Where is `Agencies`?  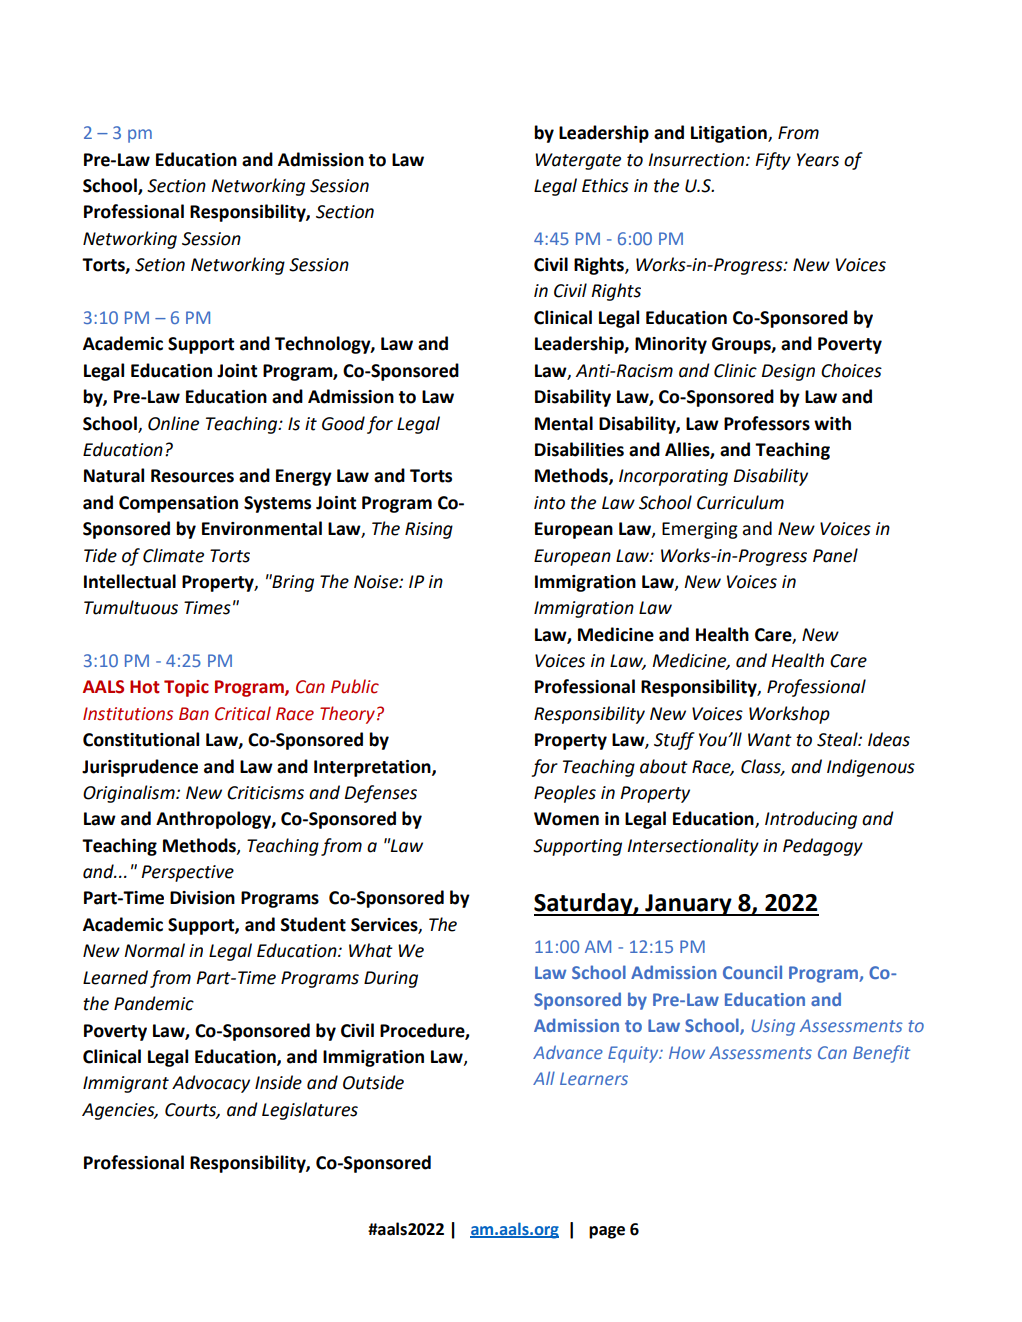 Agencies is located at coordinates (119, 1111).
